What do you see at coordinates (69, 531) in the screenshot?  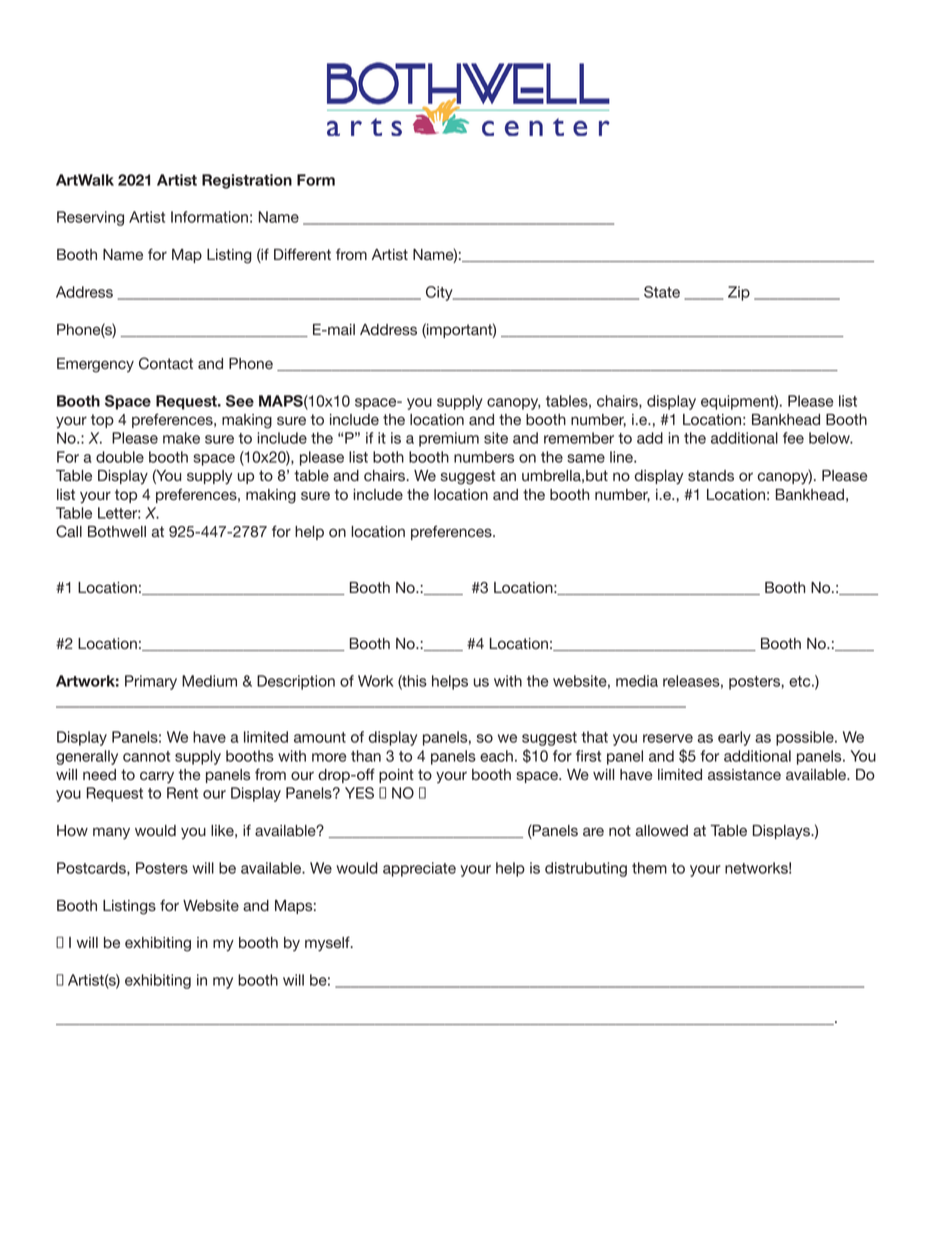 I see `Call` at bounding box center [69, 531].
